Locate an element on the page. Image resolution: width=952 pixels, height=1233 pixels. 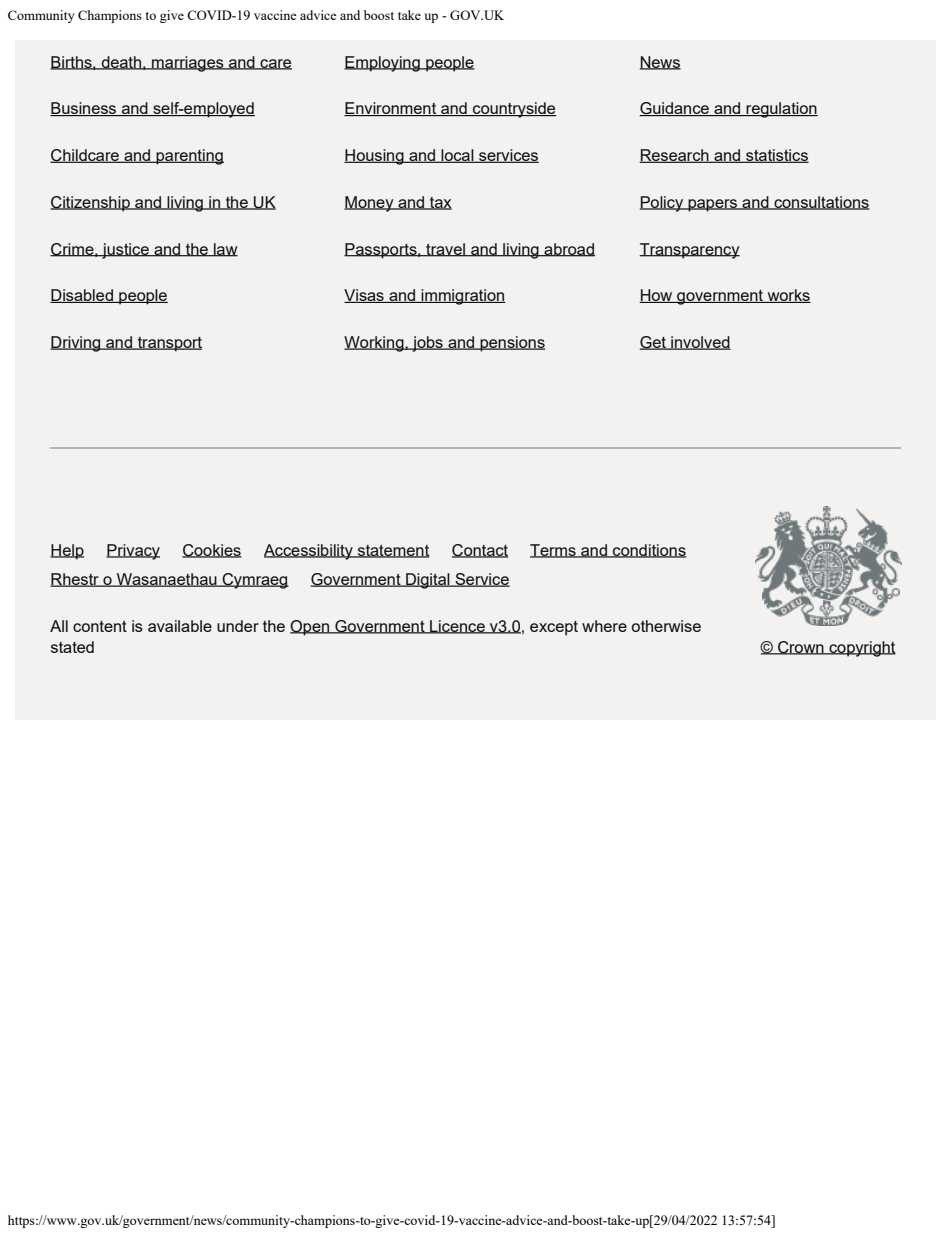
marriages is located at coordinates (188, 64).
